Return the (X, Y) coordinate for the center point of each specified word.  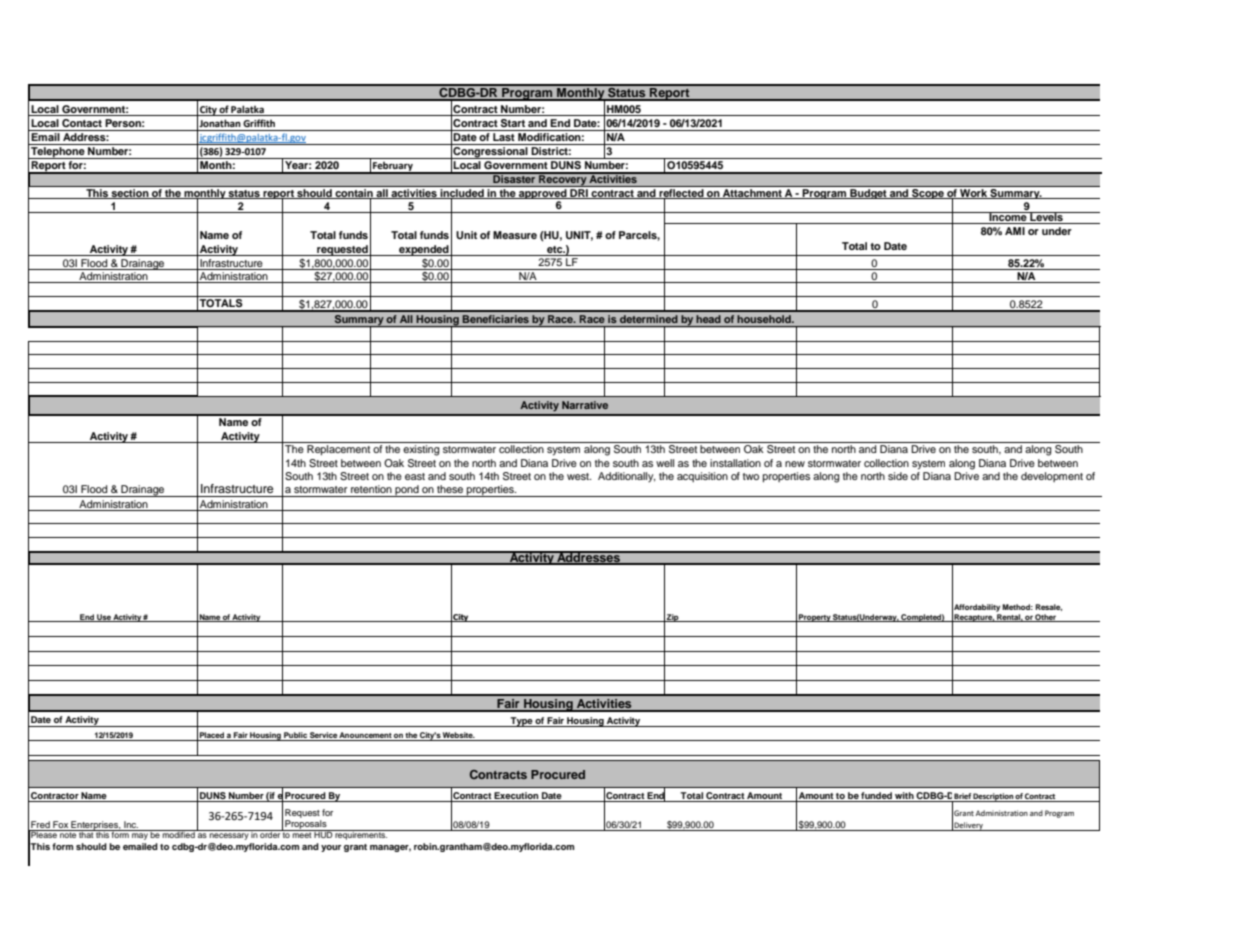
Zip (673, 618)
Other (1046, 618)
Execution (517, 797)
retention (371, 489)
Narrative (585, 405)
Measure (515, 235)
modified (179, 834)
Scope (928, 192)
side (898, 476)
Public (295, 736)
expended (424, 250)
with (904, 797)
